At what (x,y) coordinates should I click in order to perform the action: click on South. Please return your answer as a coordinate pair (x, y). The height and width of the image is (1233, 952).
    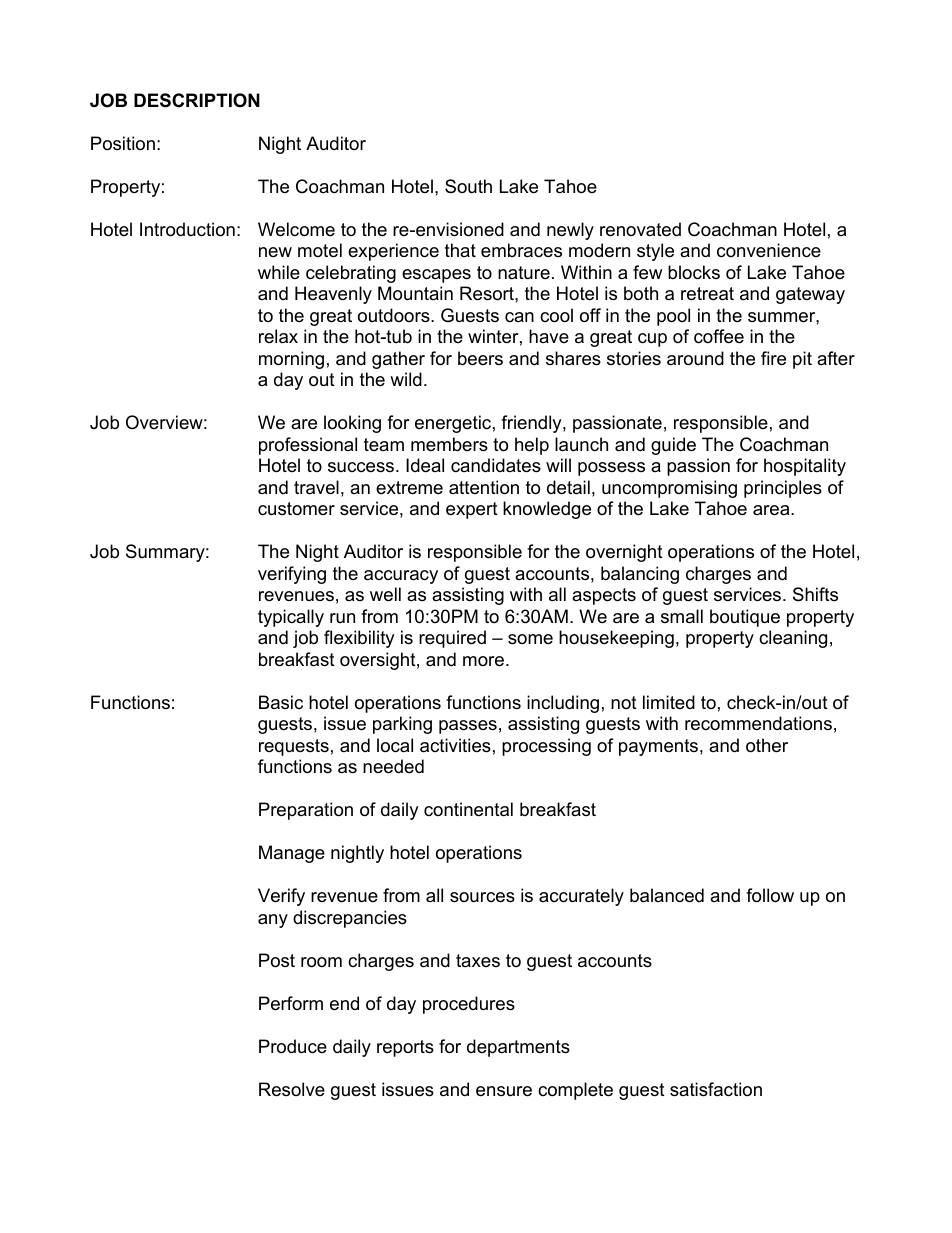
    Looking at the image, I should click on (468, 186).
